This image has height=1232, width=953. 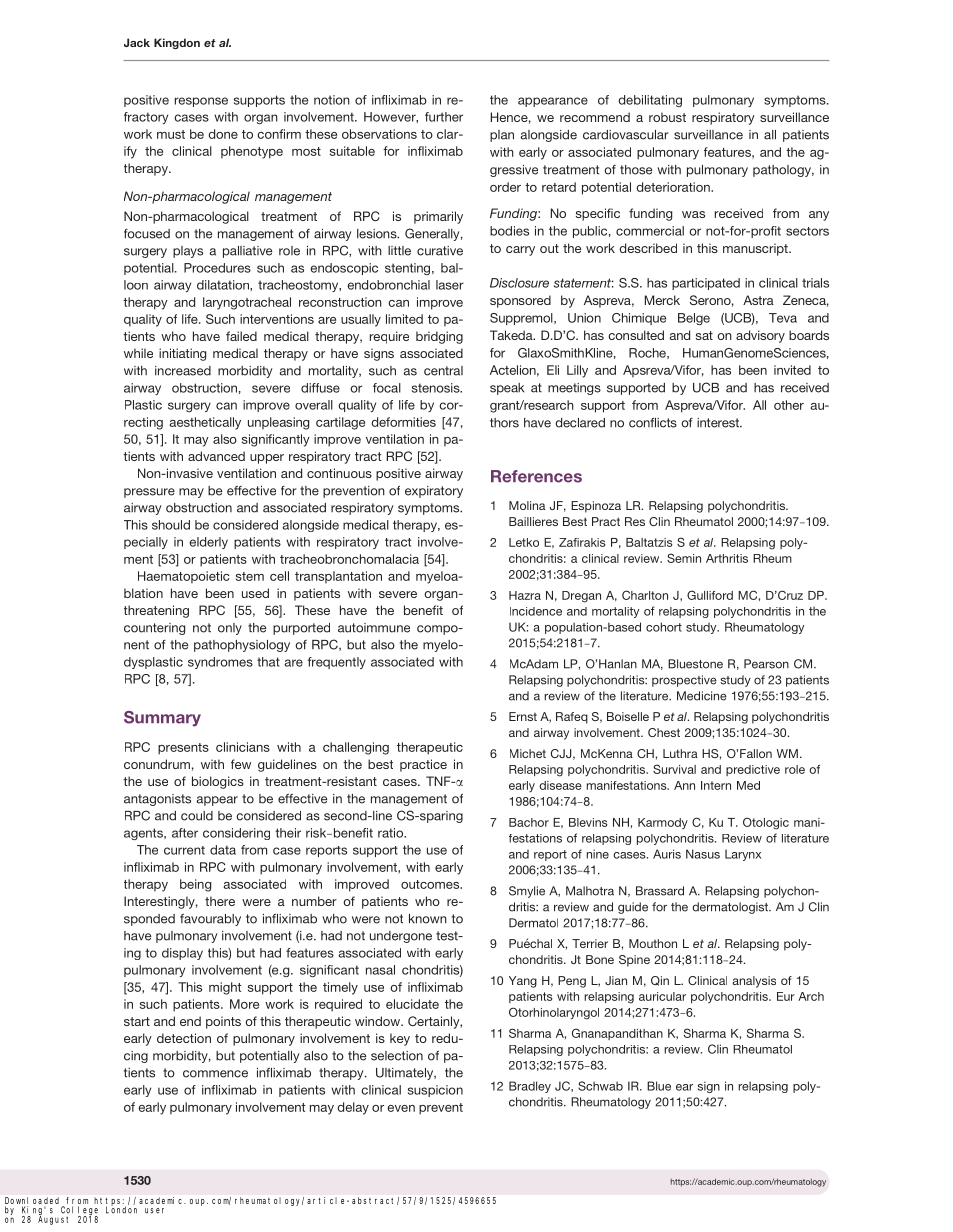 I want to click on robust, so click(x=667, y=117).
